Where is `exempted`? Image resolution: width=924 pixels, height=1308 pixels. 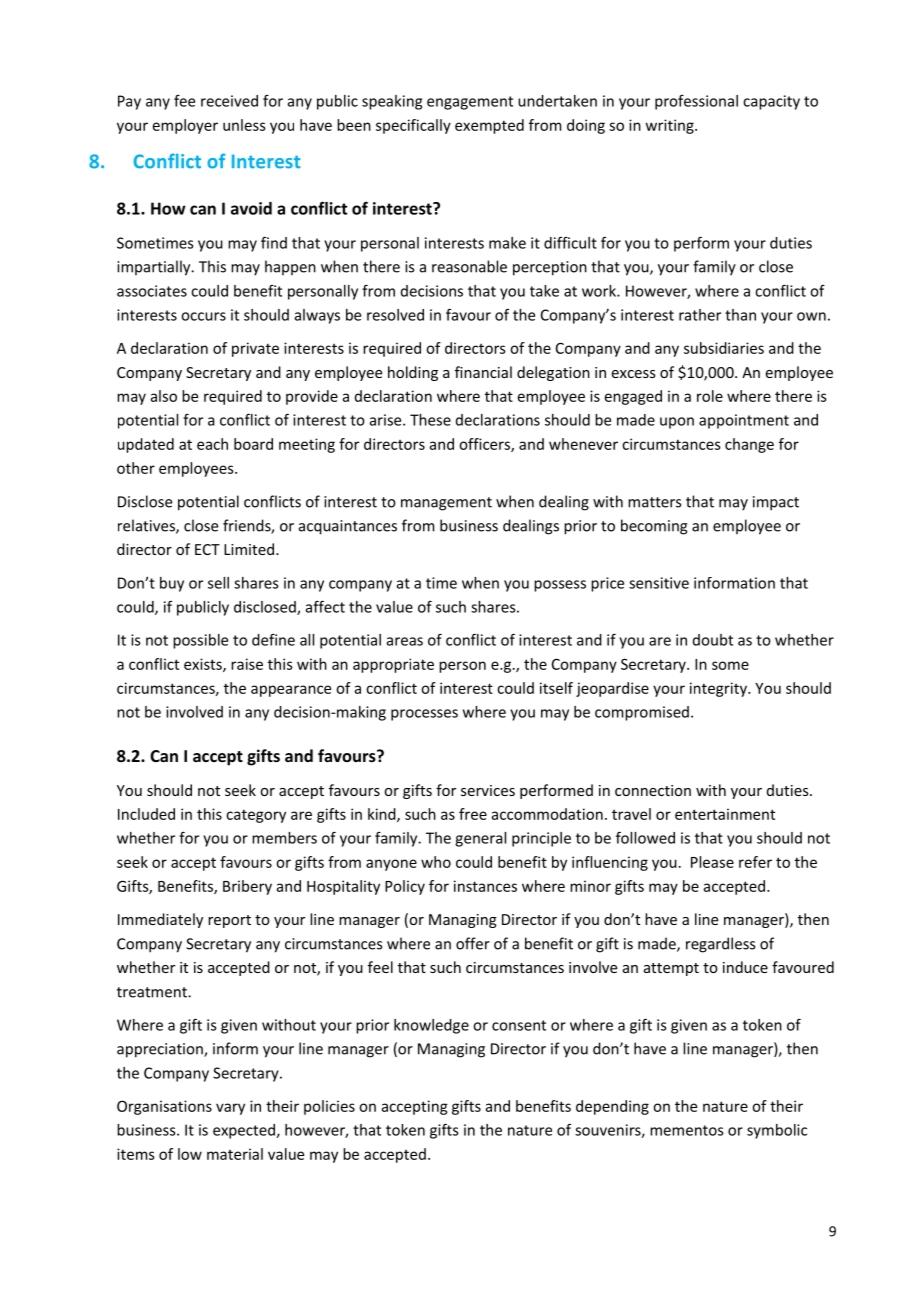
exempted is located at coordinates (489, 126).
